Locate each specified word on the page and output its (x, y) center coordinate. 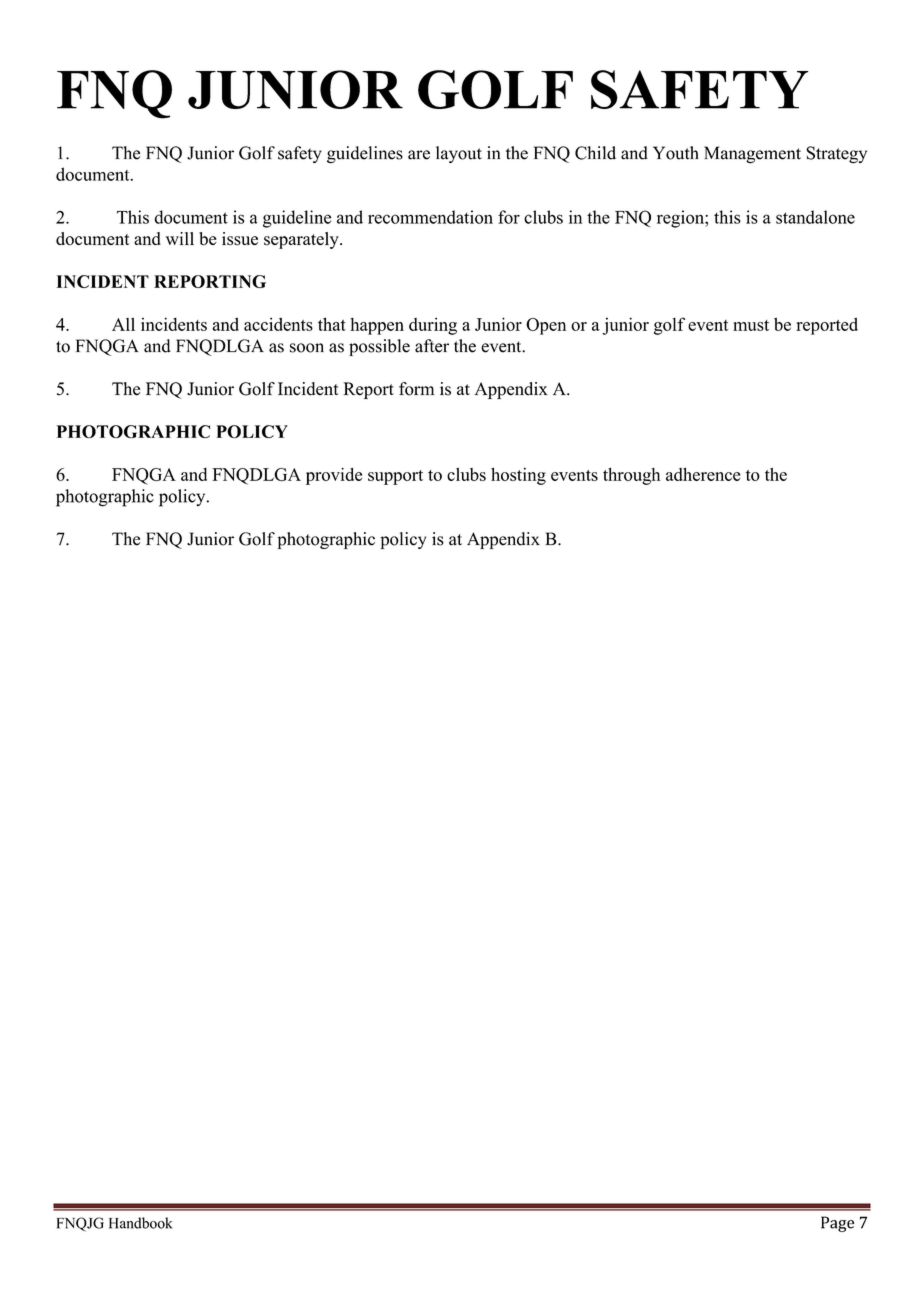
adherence (703, 474)
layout (459, 154)
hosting (518, 476)
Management (752, 155)
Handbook (140, 1223)
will (180, 238)
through (631, 476)
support (395, 477)
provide (334, 476)
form (417, 389)
